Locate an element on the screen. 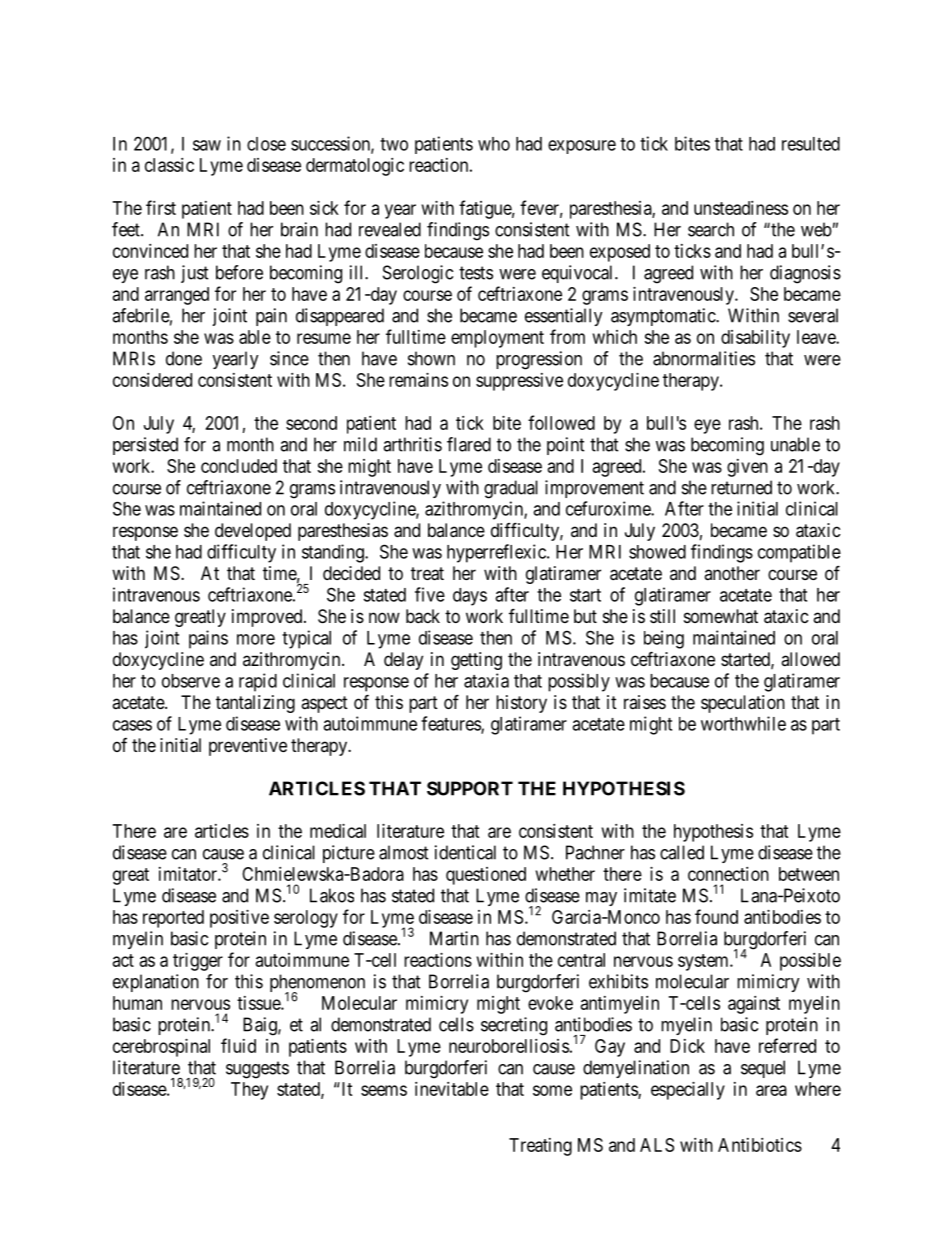  positive is located at coordinates (239, 919).
